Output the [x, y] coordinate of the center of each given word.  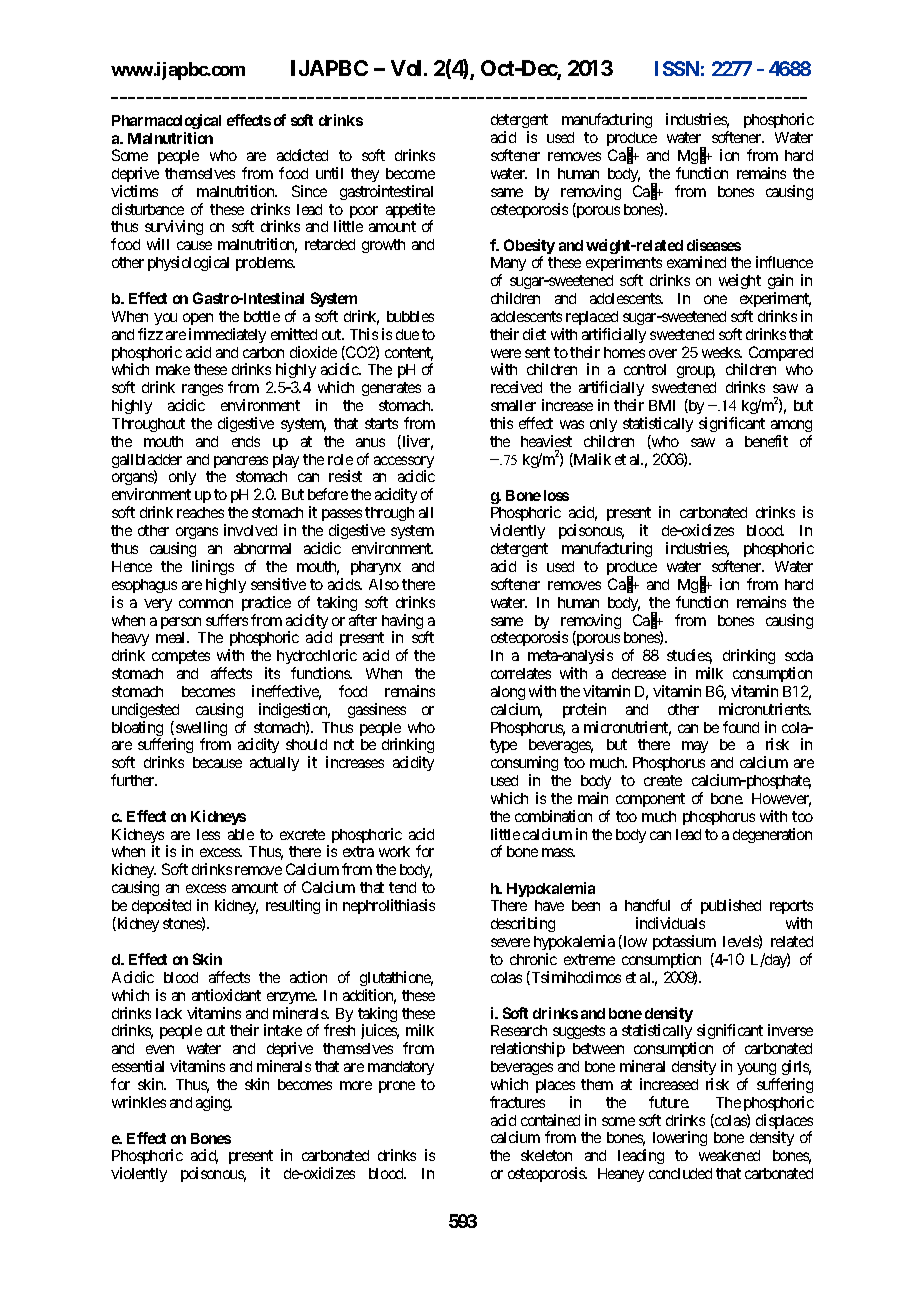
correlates [521, 673]
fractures [517, 1102]
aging [214, 1103]
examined [696, 262]
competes [181, 657]
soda [799, 655]
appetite [410, 212]
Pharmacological [166, 121]
